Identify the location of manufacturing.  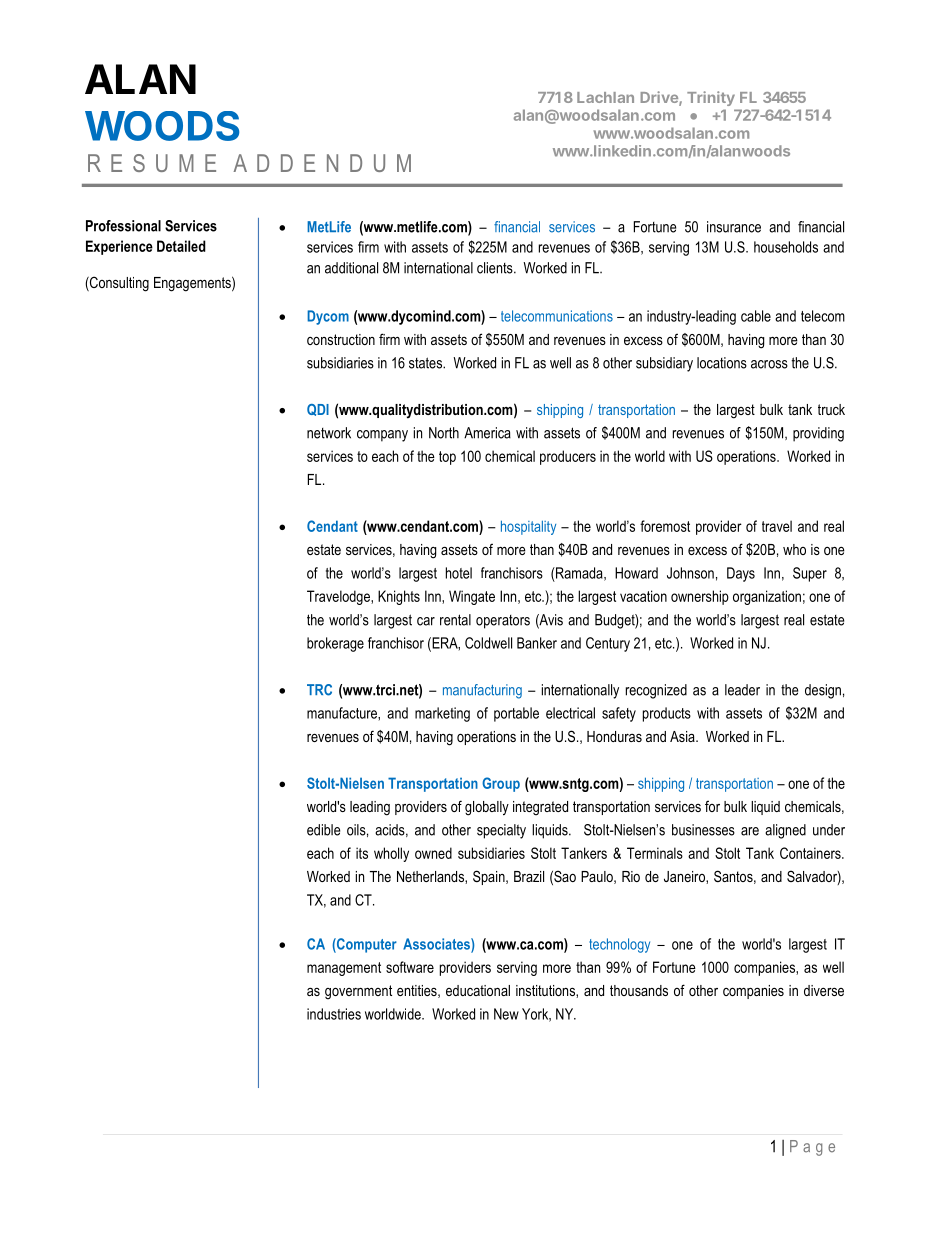
(482, 691).
